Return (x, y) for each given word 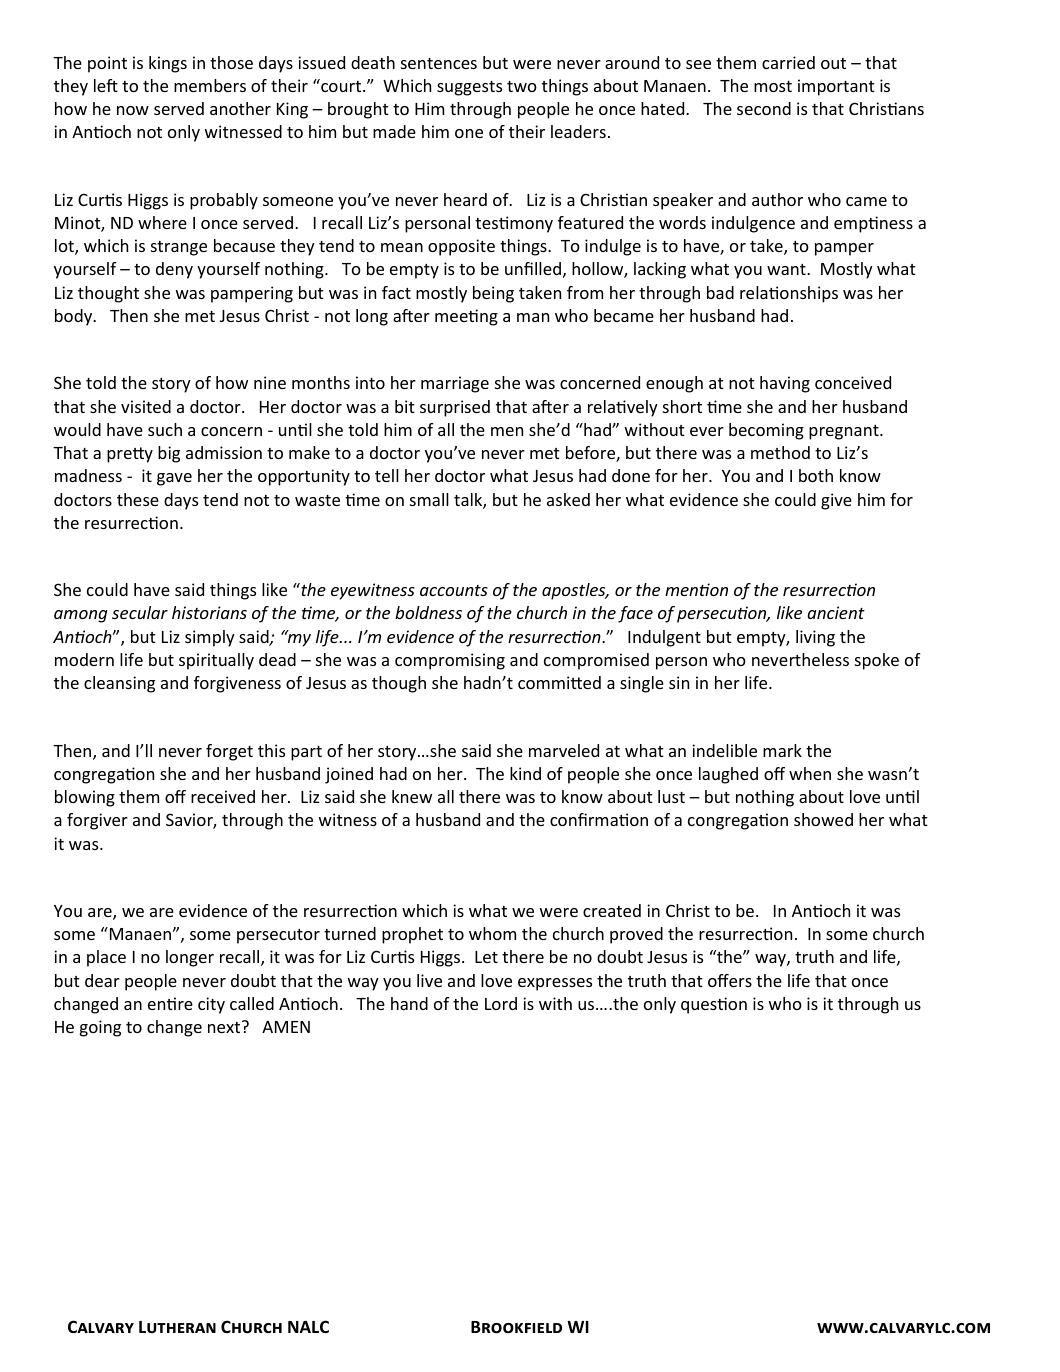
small (429, 499)
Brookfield (516, 1327)
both (816, 475)
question (714, 1005)
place (106, 958)
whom (492, 933)
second (764, 108)
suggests (469, 88)
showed (823, 819)
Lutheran (177, 1327)
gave (174, 479)
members (210, 85)
